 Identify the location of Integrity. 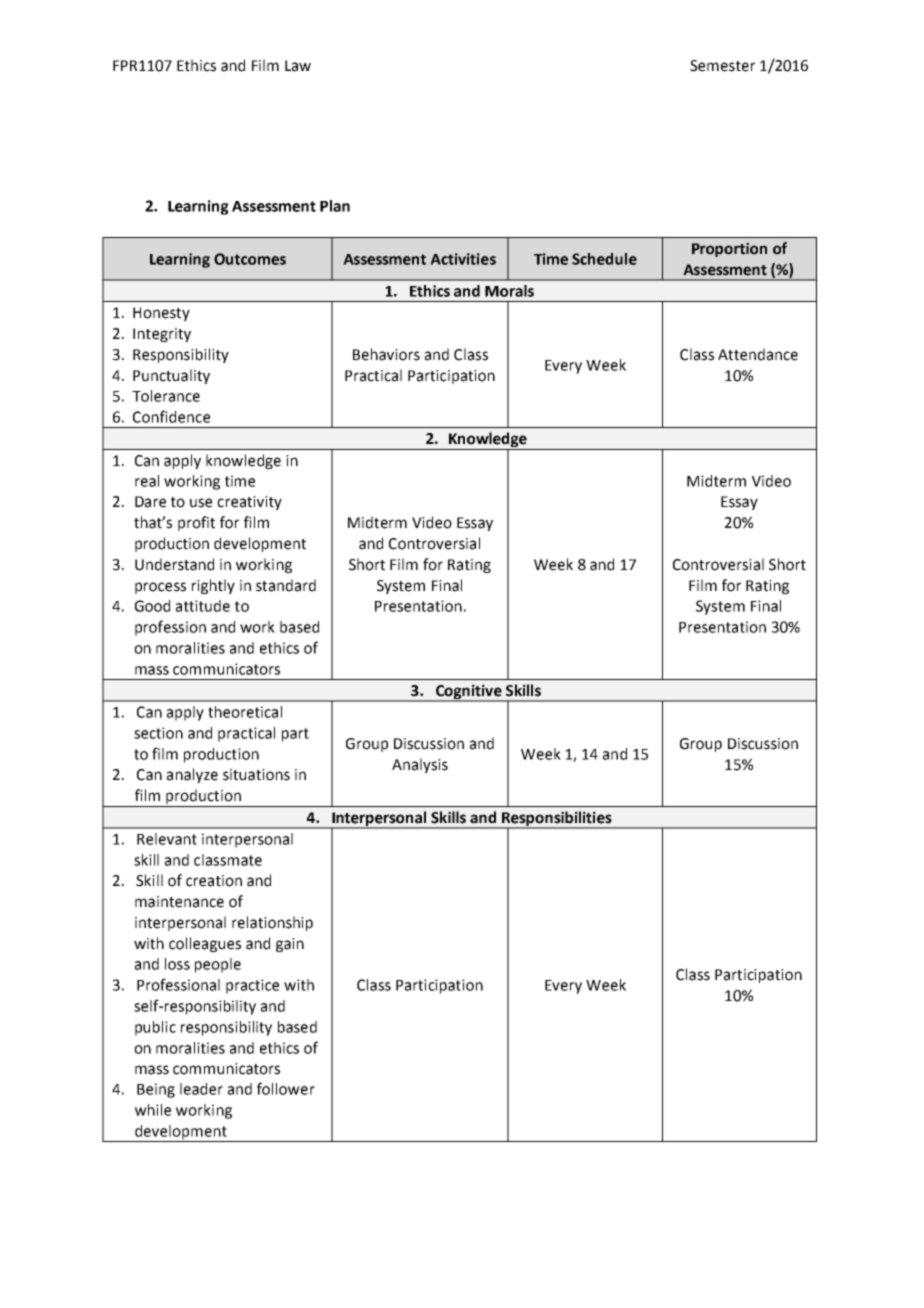
(162, 335).
